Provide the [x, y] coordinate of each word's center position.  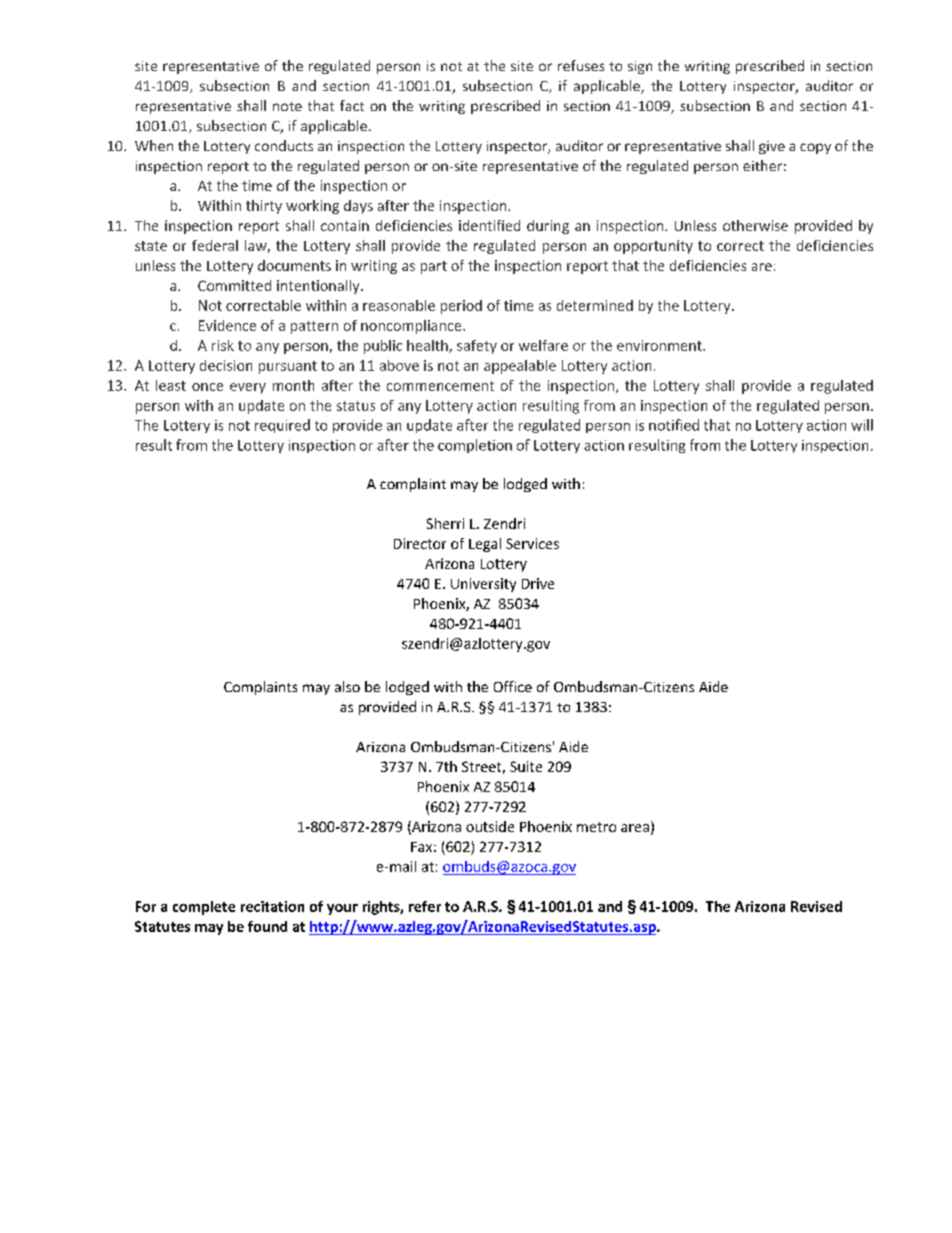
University [483, 585]
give [772, 147]
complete [204, 908]
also [347, 686]
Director [420, 543]
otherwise [755, 225]
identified [489, 225]
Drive [538, 583]
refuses [581, 65]
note [287, 106]
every [248, 388]
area [635, 828]
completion [475, 446]
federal [215, 245]
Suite [526, 766]
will [862, 425]
